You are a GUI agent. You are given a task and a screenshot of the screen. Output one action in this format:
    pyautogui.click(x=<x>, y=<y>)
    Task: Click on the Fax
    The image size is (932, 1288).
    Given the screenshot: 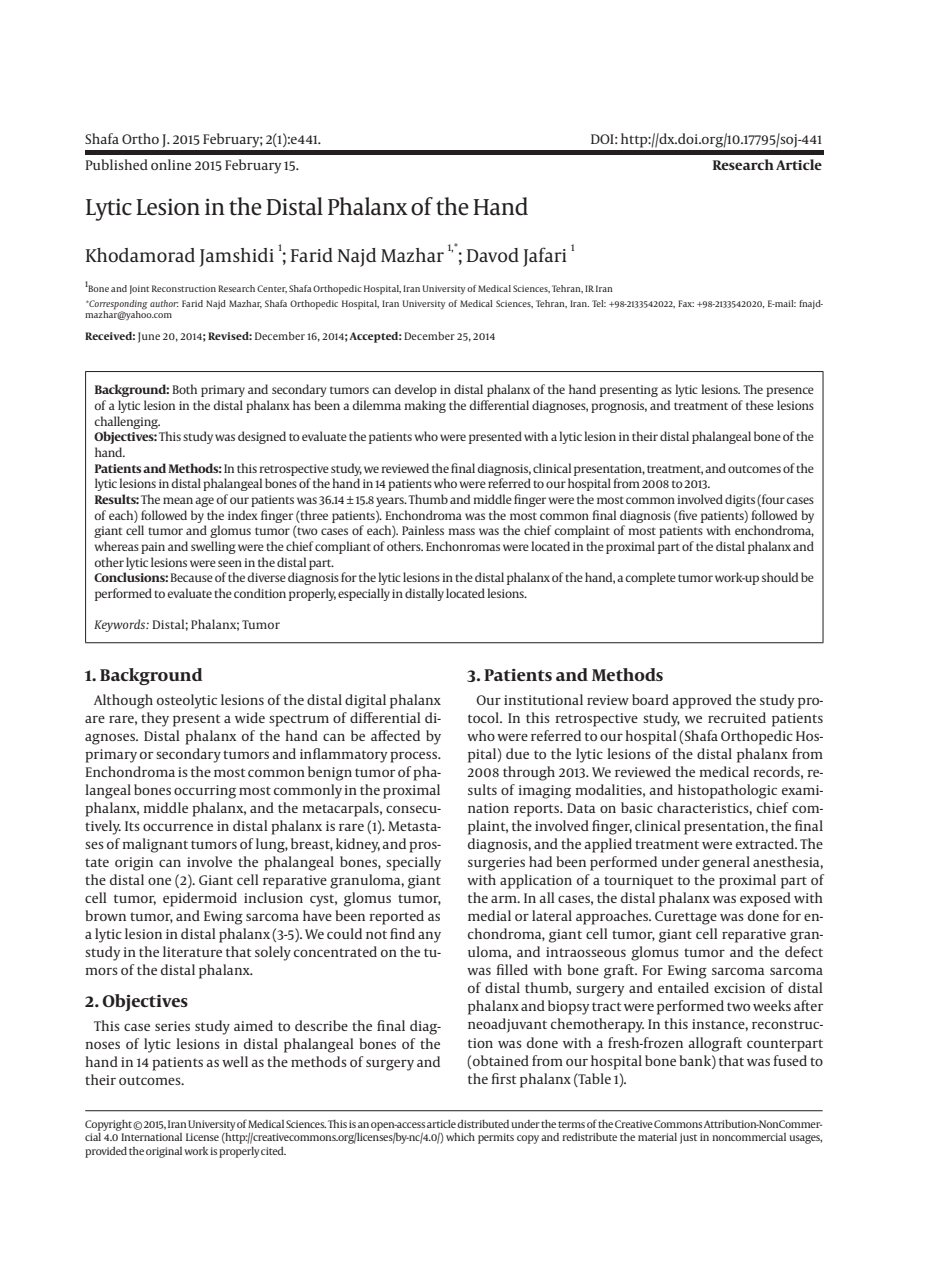 What is the action you would take?
    pyautogui.click(x=686, y=303)
